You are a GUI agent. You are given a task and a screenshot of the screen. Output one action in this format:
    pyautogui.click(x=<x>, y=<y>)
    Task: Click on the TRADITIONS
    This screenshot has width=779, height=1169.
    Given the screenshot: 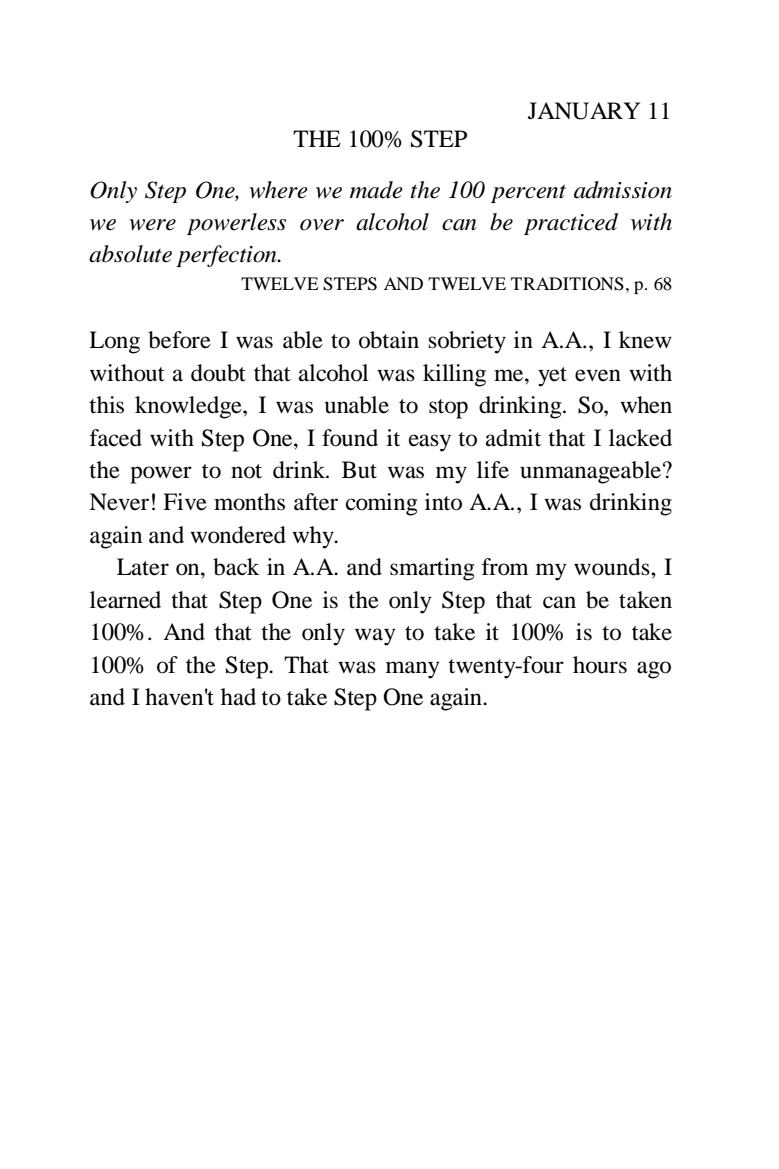 What is the action you would take?
    pyautogui.click(x=567, y=284)
